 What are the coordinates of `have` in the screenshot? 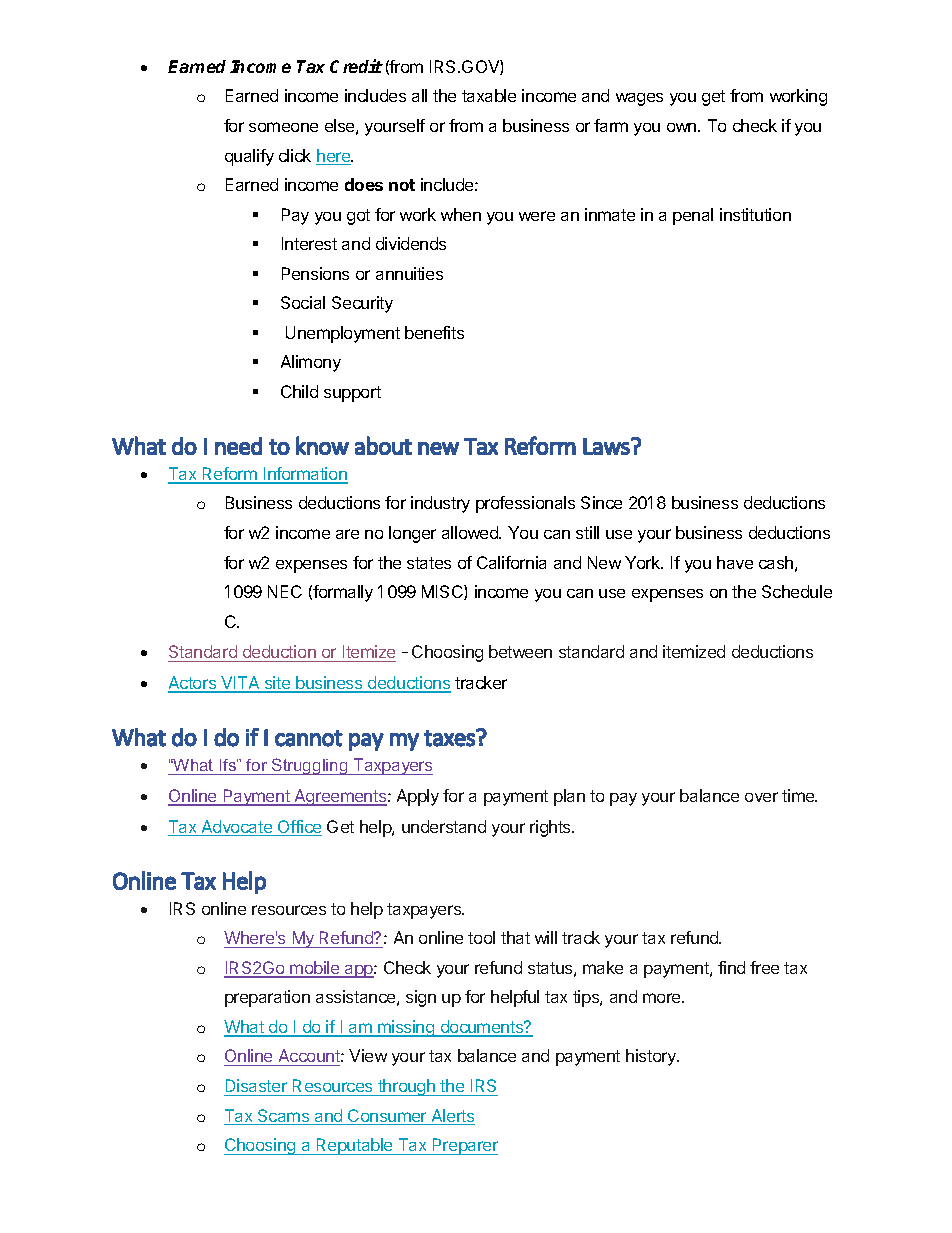 It's located at (735, 562).
